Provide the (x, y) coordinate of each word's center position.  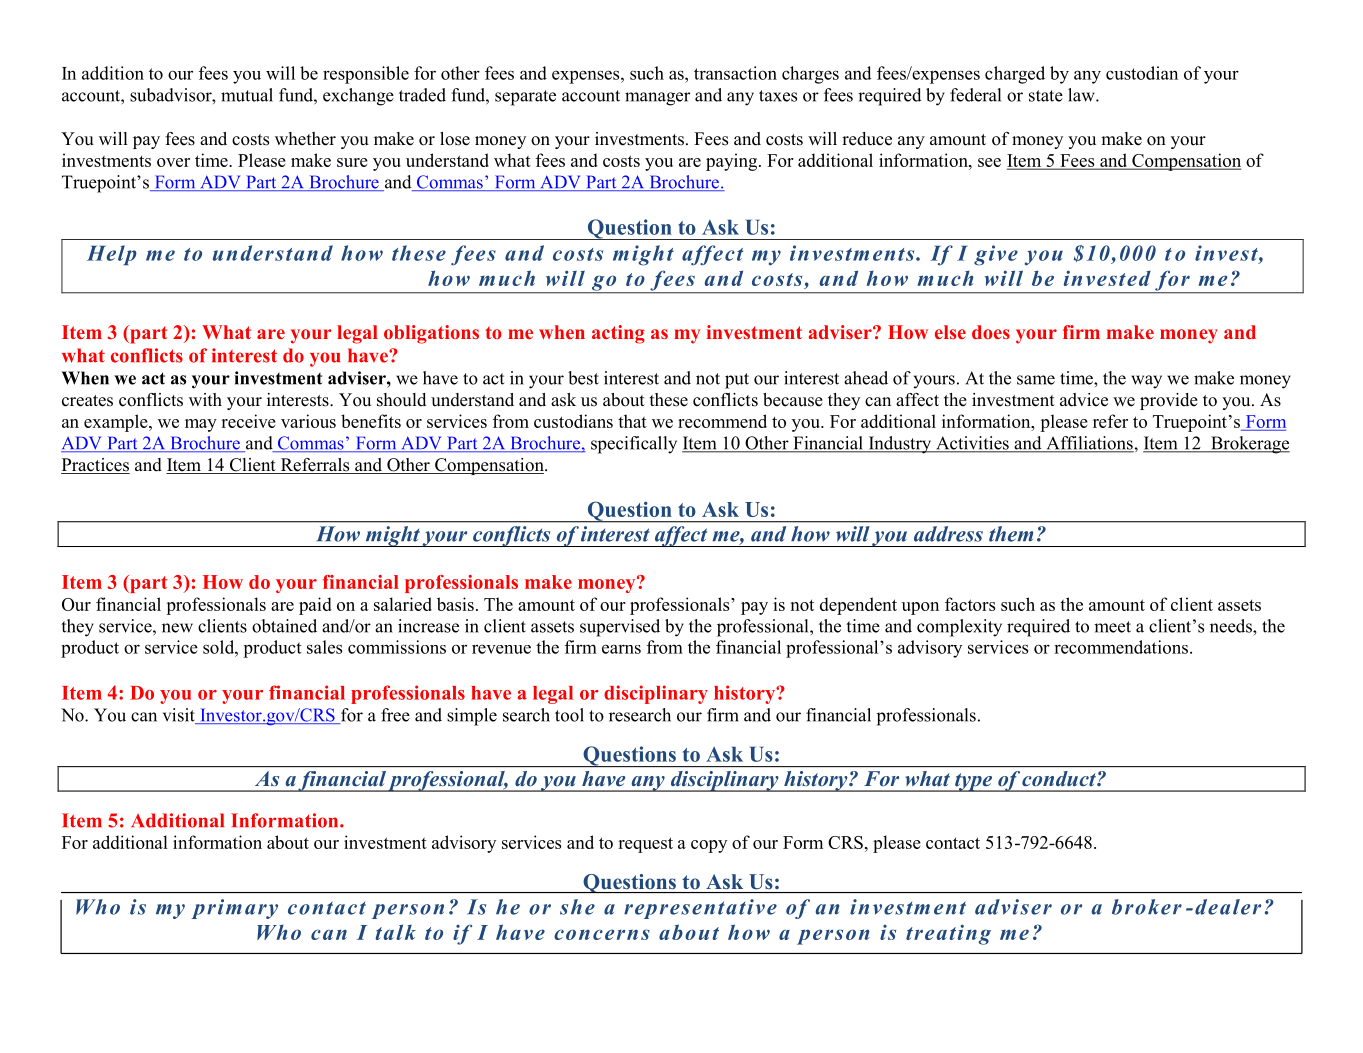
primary (234, 909)
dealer (1228, 907)
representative (700, 909)
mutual (247, 95)
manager (657, 99)
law (1082, 95)
